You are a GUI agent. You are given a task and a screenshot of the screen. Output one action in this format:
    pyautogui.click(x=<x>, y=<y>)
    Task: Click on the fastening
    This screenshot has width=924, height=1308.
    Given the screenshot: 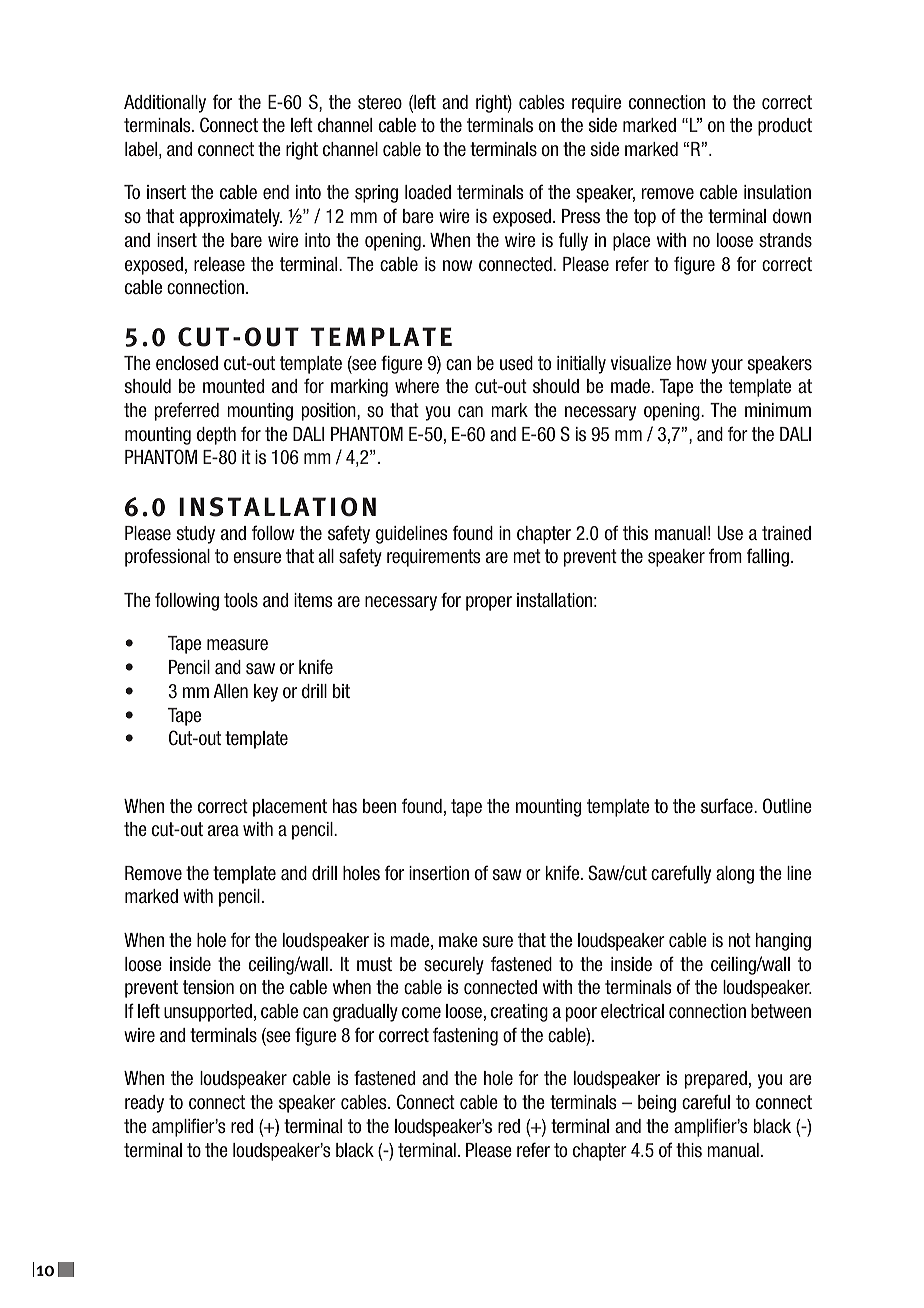 What is the action you would take?
    pyautogui.click(x=465, y=1036)
